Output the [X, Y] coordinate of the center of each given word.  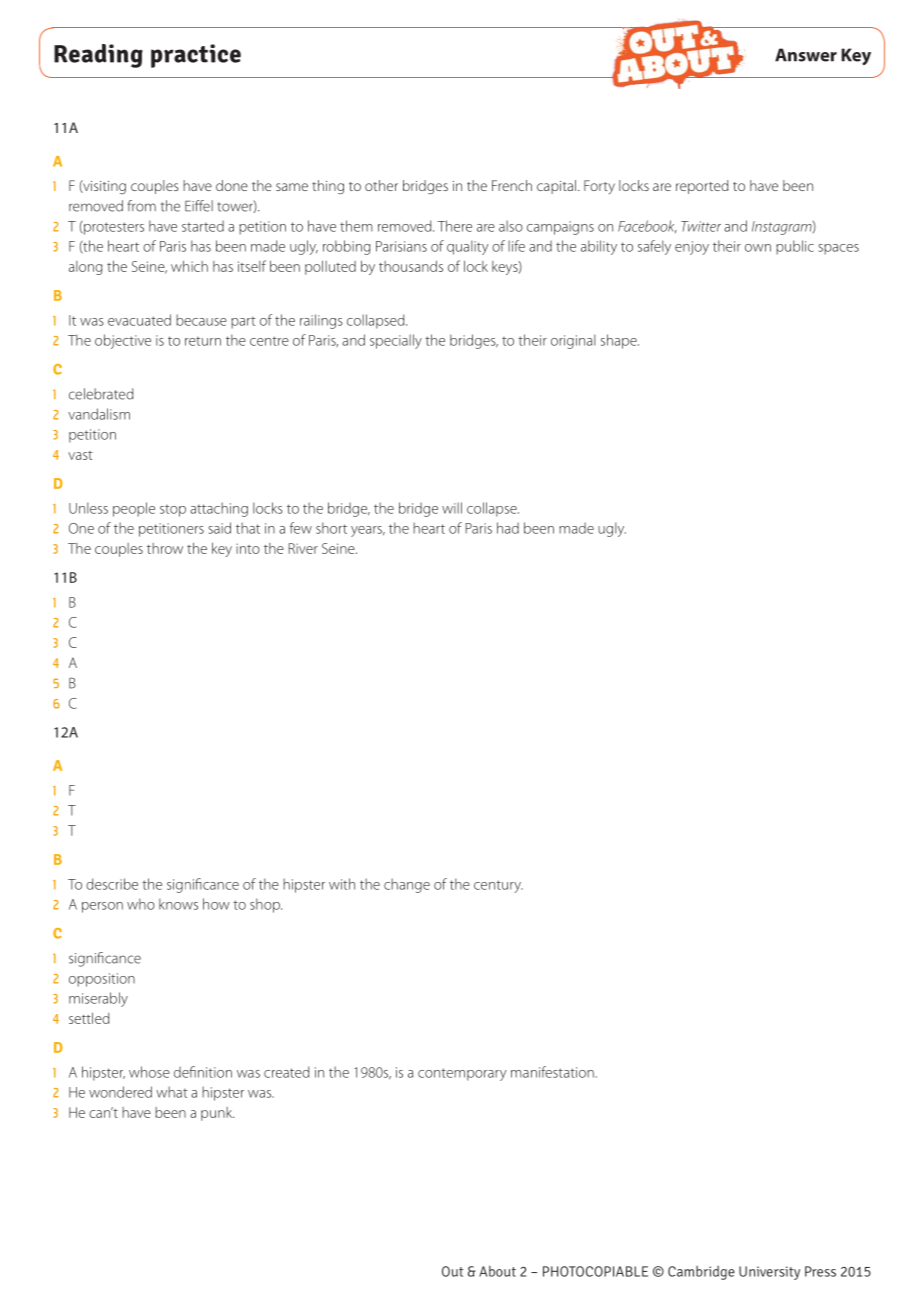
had [508, 528]
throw [165, 548]
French [512, 185]
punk [217, 1114]
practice [196, 56]
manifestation [552, 1072]
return [203, 341]
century [498, 886]
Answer [806, 55]
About [497, 1271]
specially [396, 341]
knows [178, 904]
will [452, 508]
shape [620, 341]
